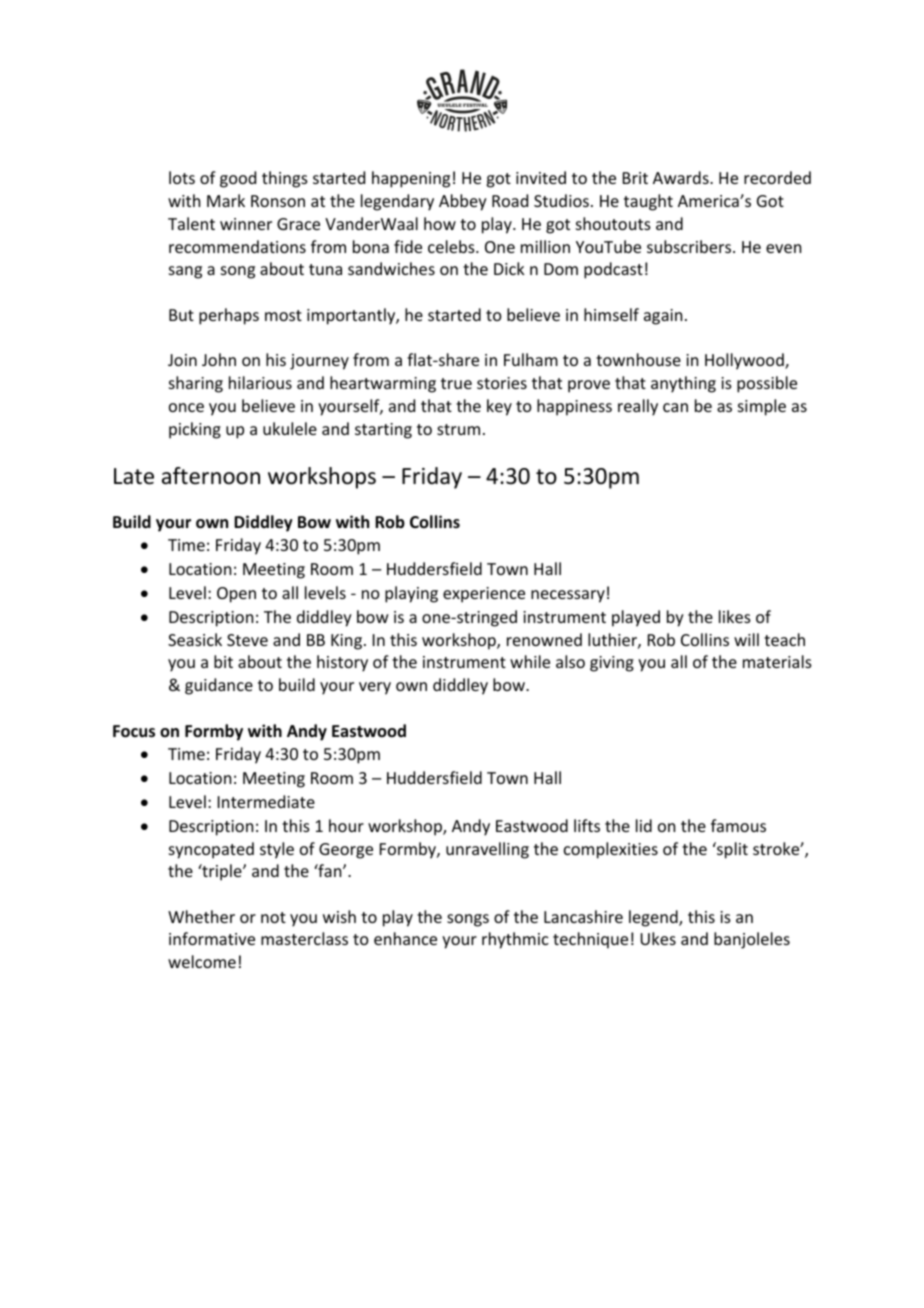 Image resolution: width=924 pixels, height=1308 pixels. What do you see at coordinates (682, 177) in the page?
I see `Awards` at bounding box center [682, 177].
